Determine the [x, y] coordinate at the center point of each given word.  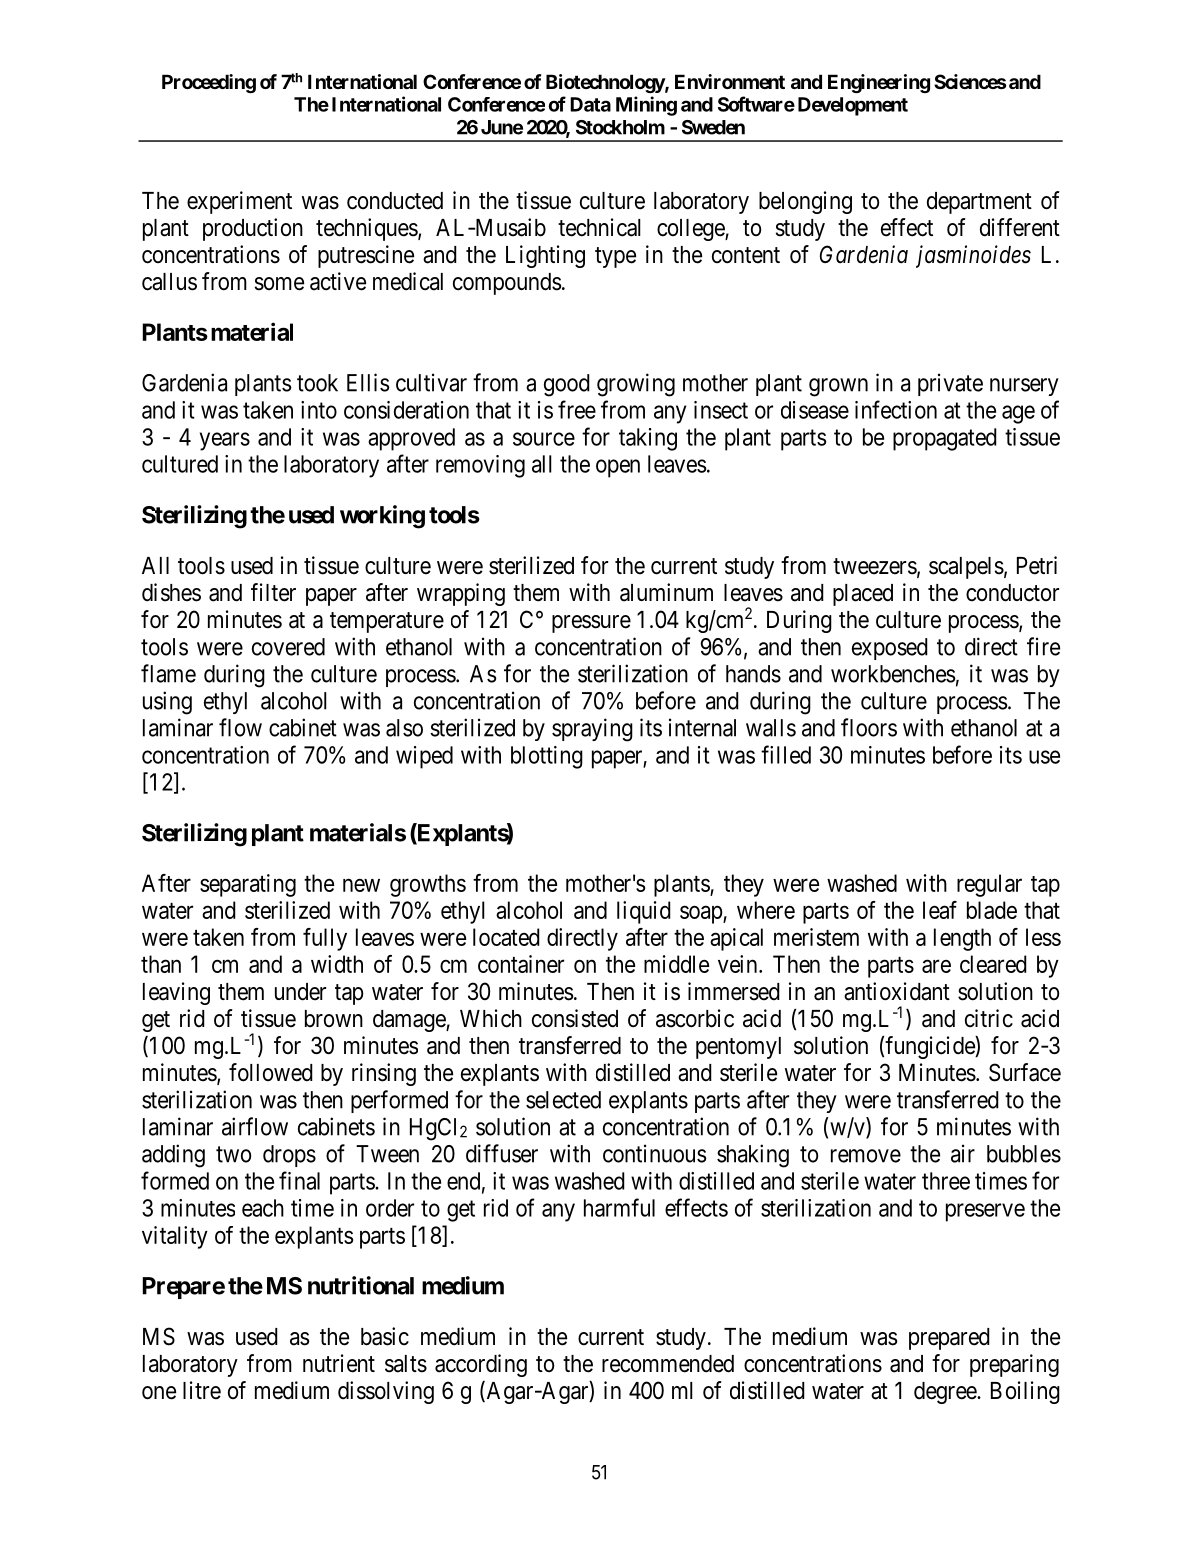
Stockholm [620, 127]
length [962, 939]
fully [325, 939]
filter [273, 592]
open [618, 468]
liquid [644, 912]
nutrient [339, 1363]
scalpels [966, 568]
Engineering [879, 83]
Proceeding [209, 83]
